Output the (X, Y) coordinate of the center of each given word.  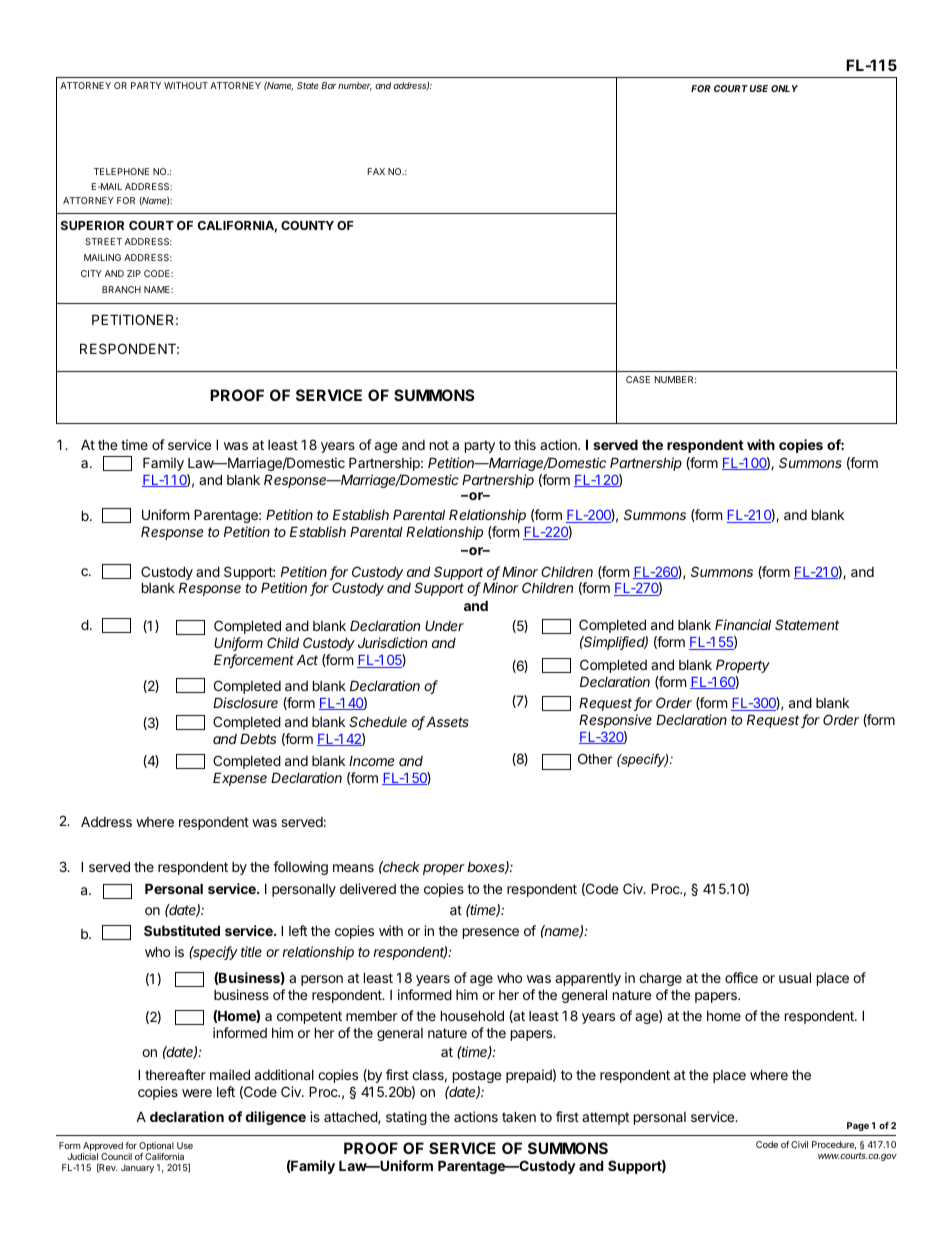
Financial (743, 624)
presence (491, 933)
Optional (156, 1148)
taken (519, 1116)
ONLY (784, 88)
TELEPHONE (121, 171)
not (439, 445)
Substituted (182, 930)
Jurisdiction (392, 642)
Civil (799, 1144)
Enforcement (254, 661)
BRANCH (121, 289)
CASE (638, 379)
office (741, 977)
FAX (376, 171)
